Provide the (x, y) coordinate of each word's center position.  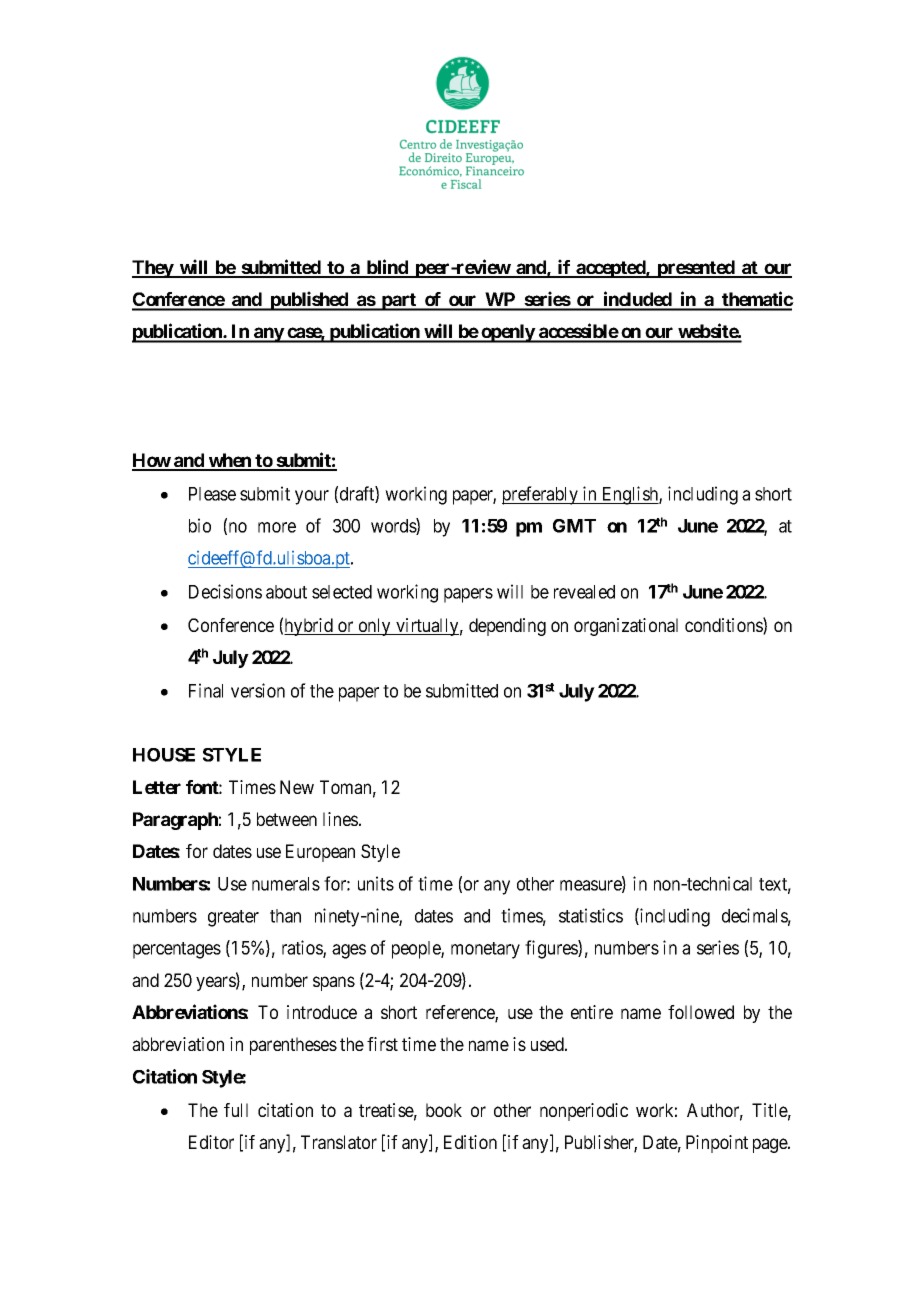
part (399, 302)
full (236, 1110)
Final (206, 690)
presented (696, 269)
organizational (626, 627)
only (374, 627)
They (153, 269)
